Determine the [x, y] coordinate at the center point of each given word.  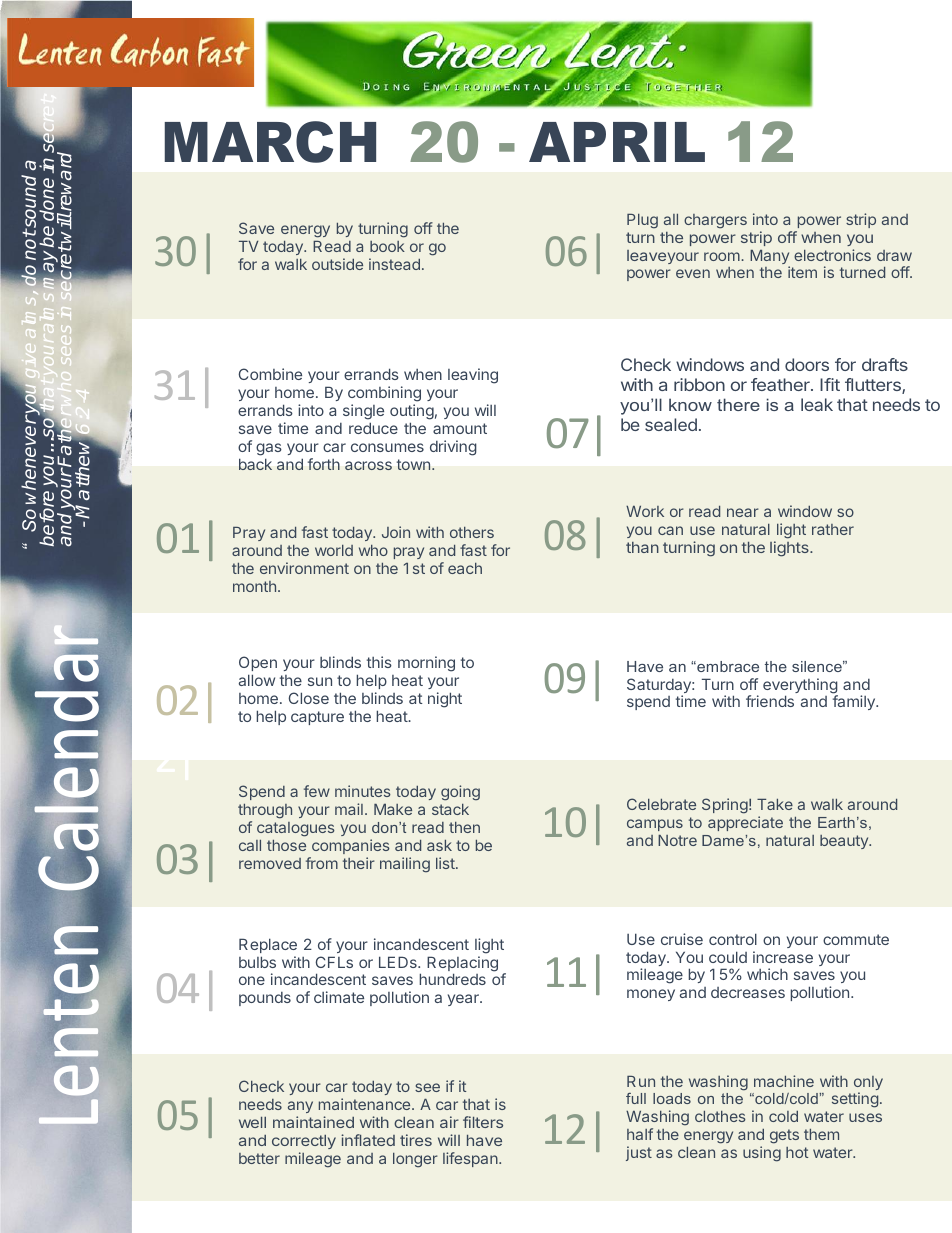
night [445, 700]
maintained [313, 1122]
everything [800, 687]
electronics [832, 255]
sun [320, 681]
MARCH [270, 142]
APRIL [617, 142]
